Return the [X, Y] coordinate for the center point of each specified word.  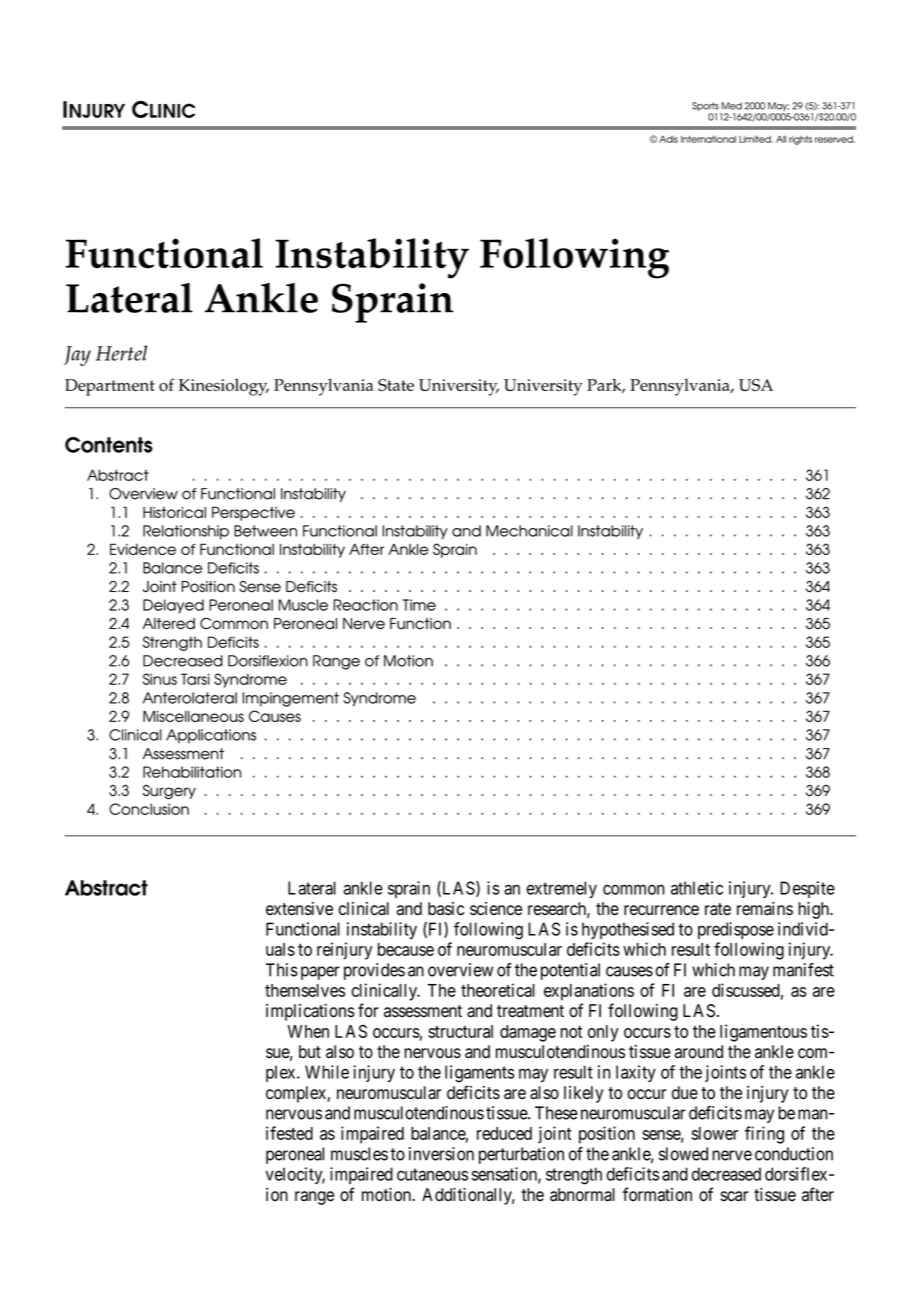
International [708, 139]
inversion [441, 1154]
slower [715, 1133]
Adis [668, 139]
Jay [77, 356]
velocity [295, 1175]
